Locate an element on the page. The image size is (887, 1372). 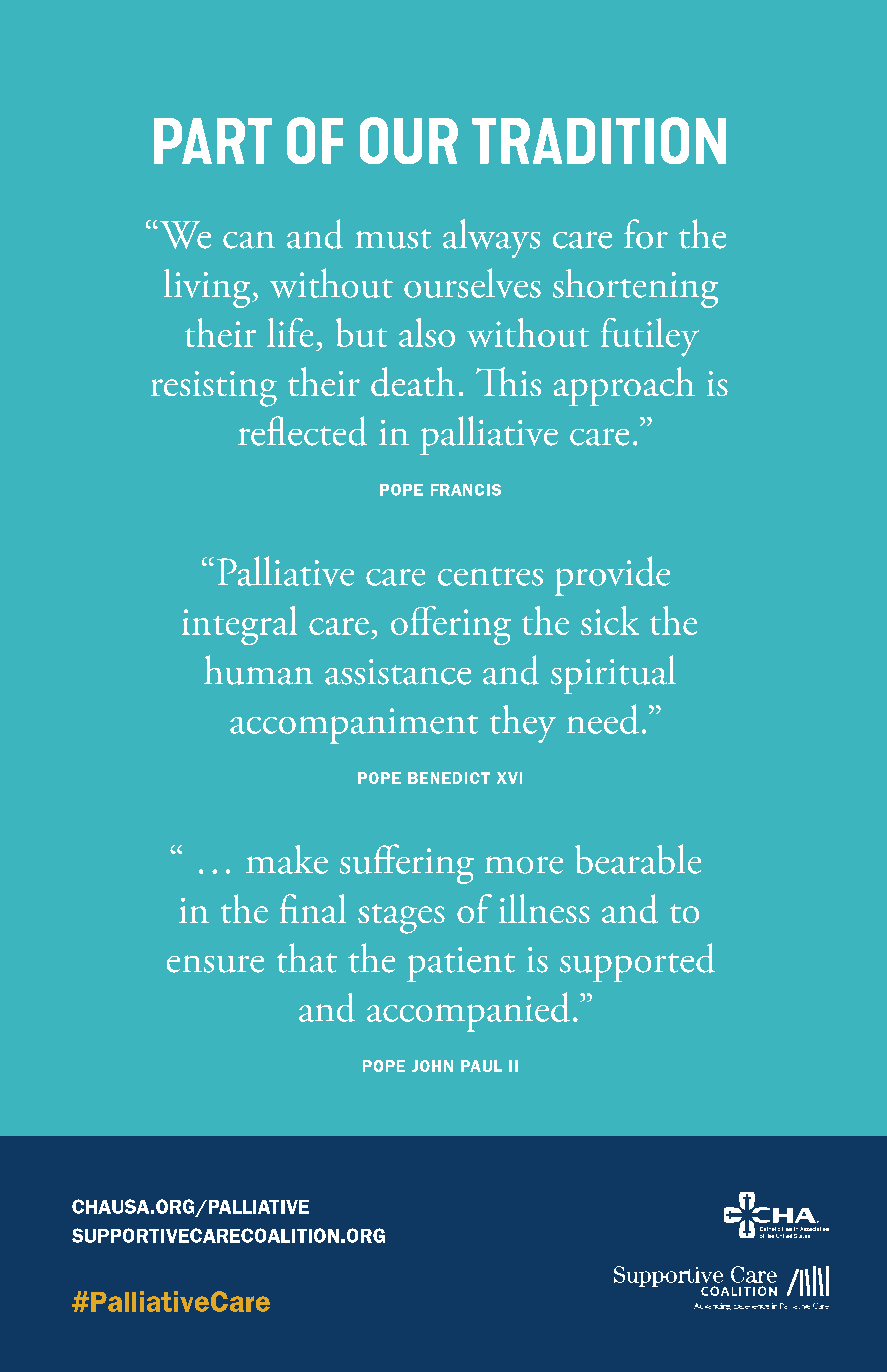
approach is located at coordinates (624, 386).
